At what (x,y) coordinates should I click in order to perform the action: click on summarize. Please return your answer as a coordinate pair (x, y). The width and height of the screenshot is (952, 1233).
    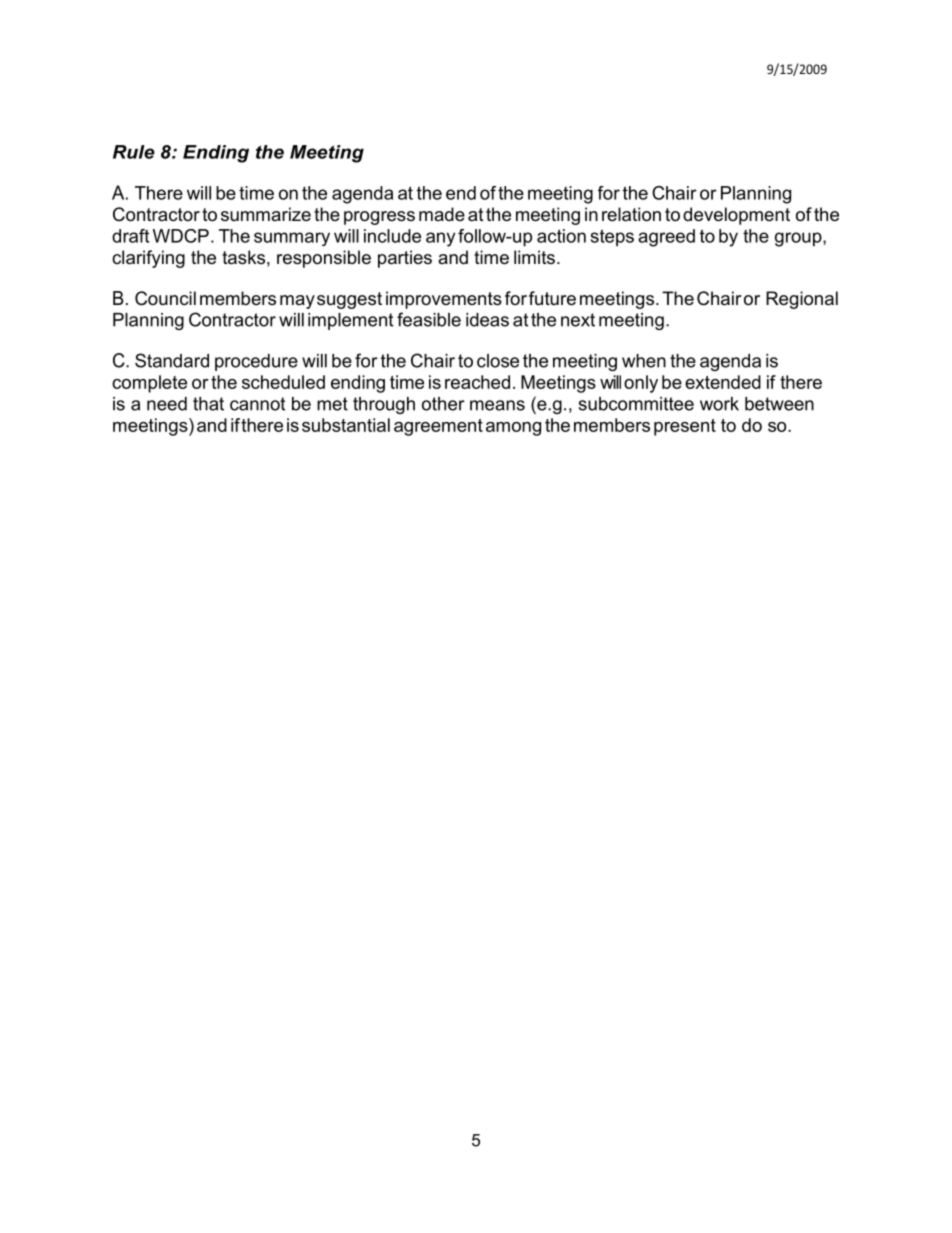
    Looking at the image, I should click on (266, 214).
